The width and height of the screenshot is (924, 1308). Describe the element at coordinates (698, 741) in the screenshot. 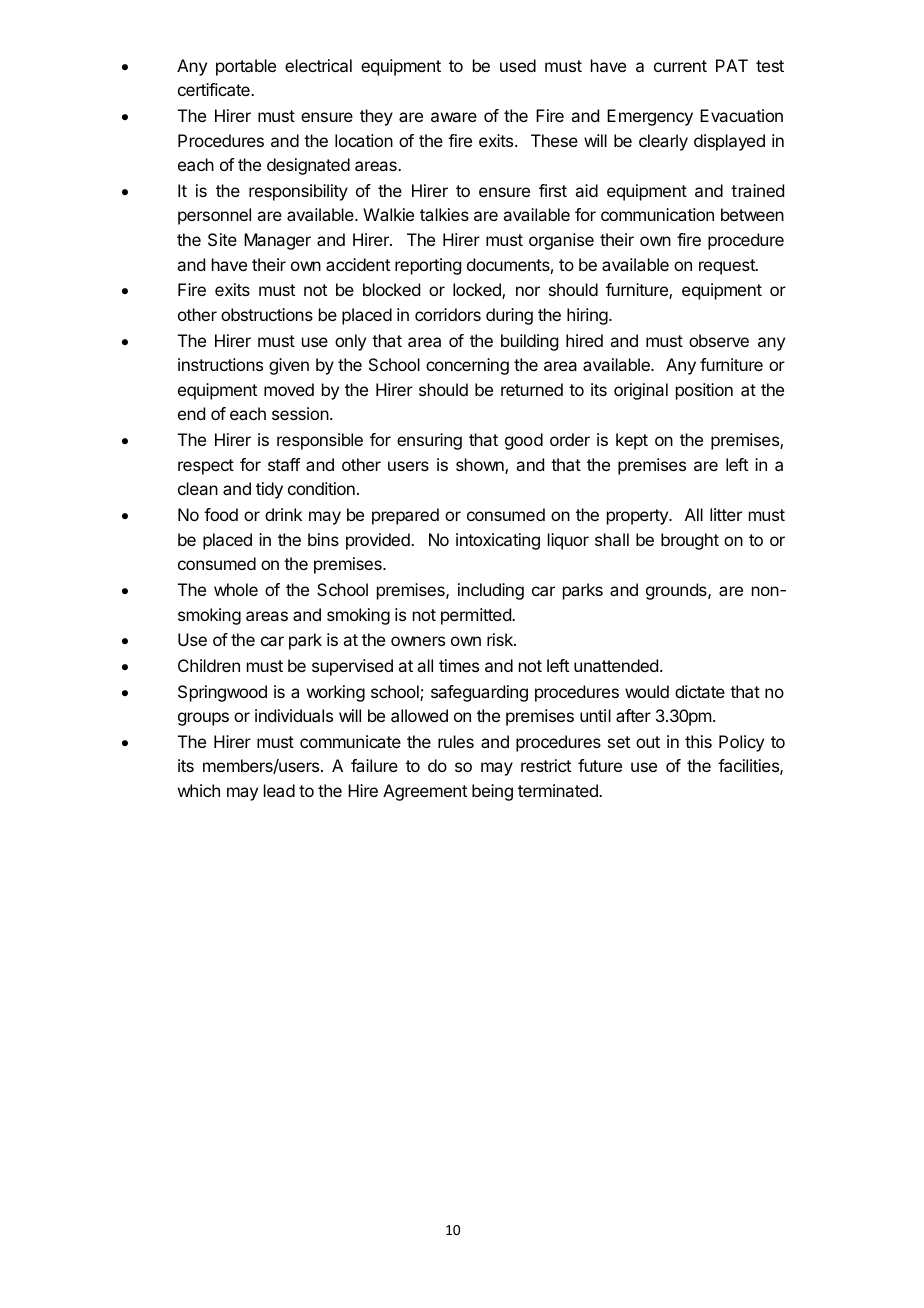

I see `this` at that location.
